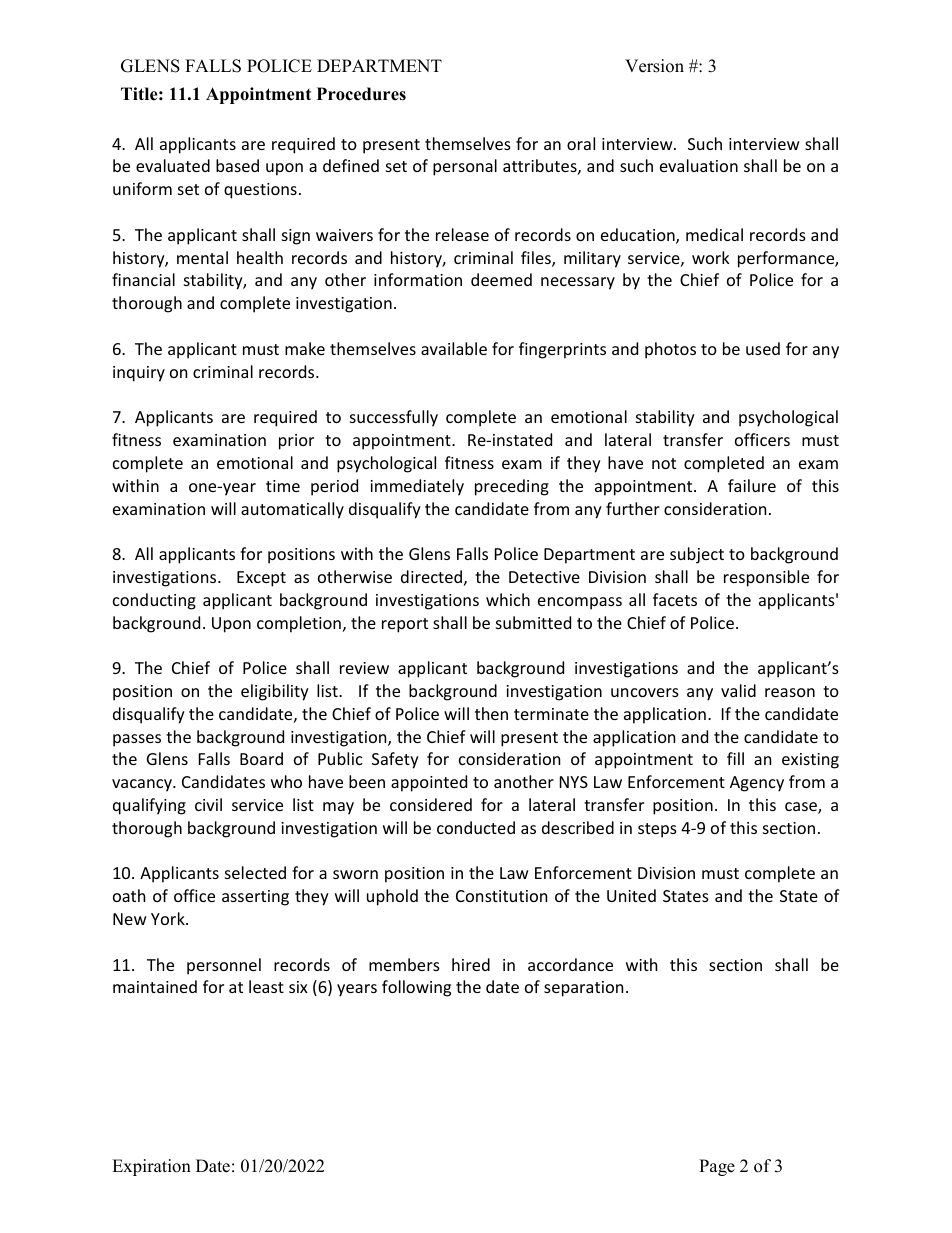  Describe the element at coordinates (465, 167) in the screenshot. I see `personal` at that location.
